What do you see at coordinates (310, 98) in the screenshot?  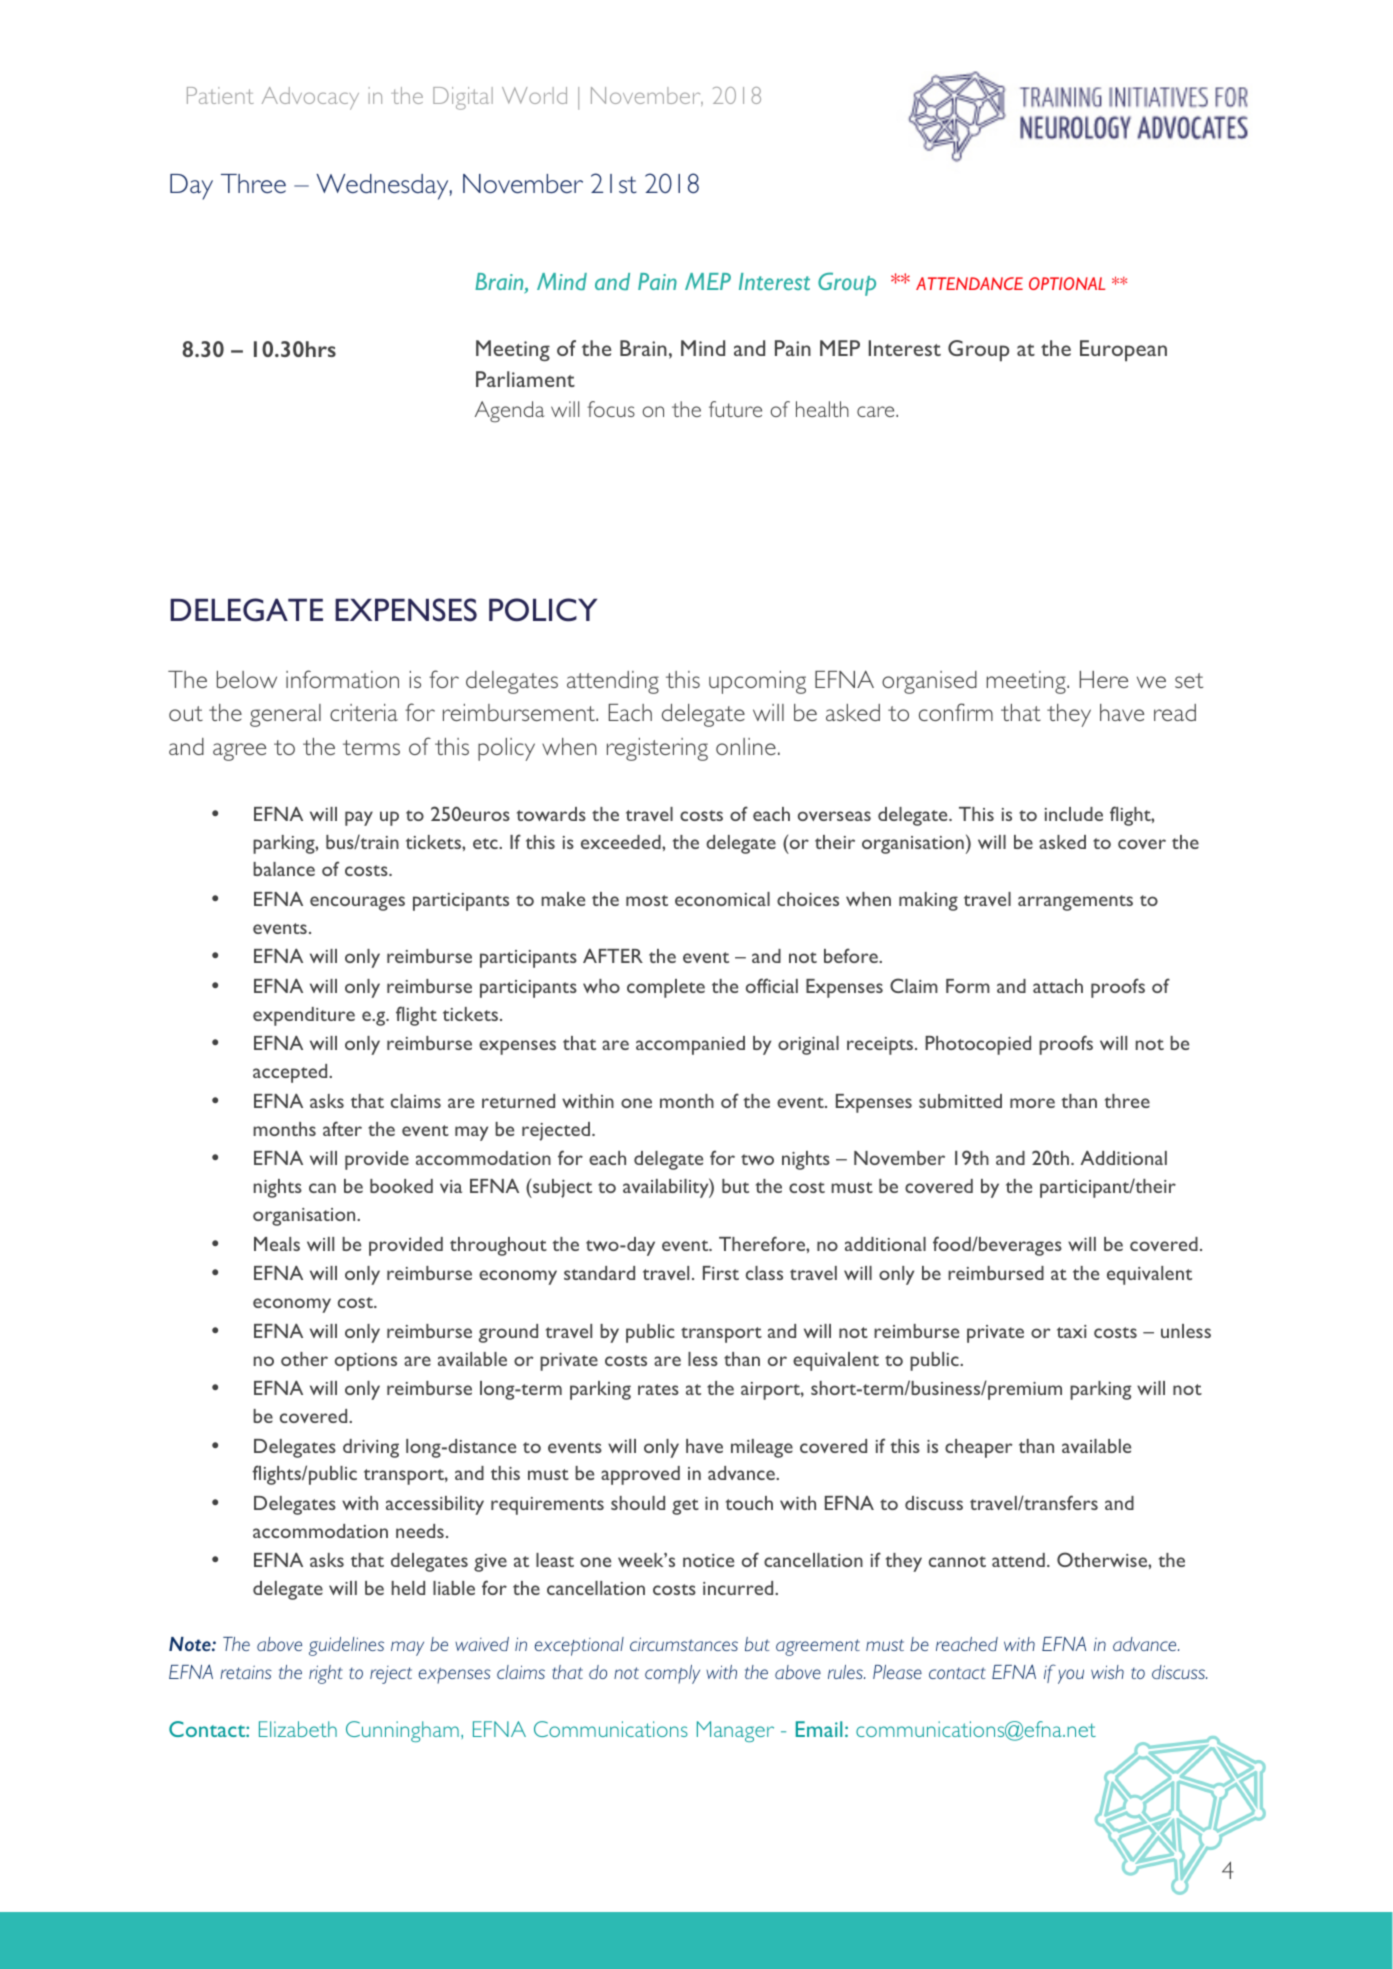 I see `Advocacy` at bounding box center [310, 98].
